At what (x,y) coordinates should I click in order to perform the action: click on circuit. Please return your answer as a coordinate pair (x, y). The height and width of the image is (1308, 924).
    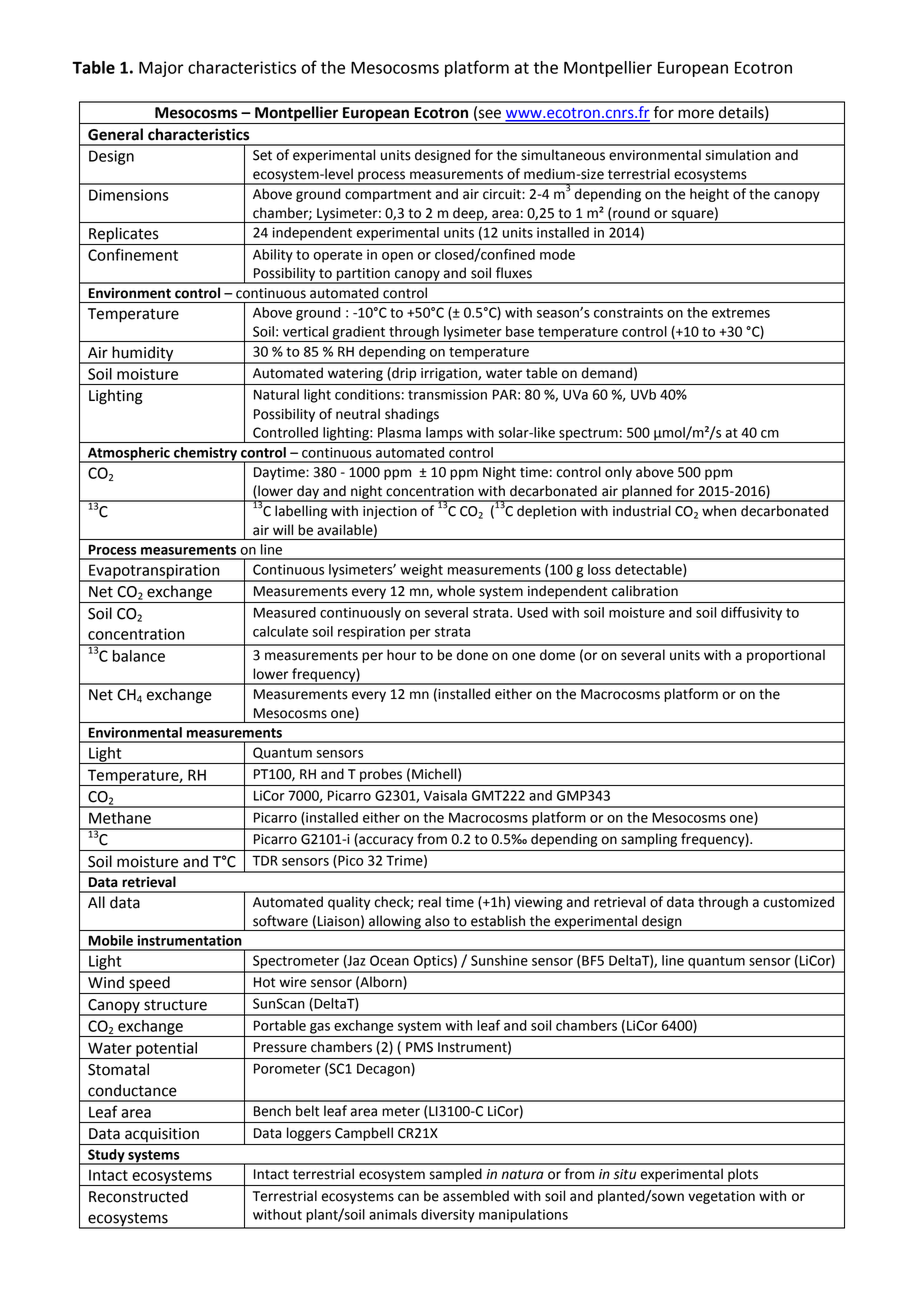
    Looking at the image, I should click on (503, 194).
